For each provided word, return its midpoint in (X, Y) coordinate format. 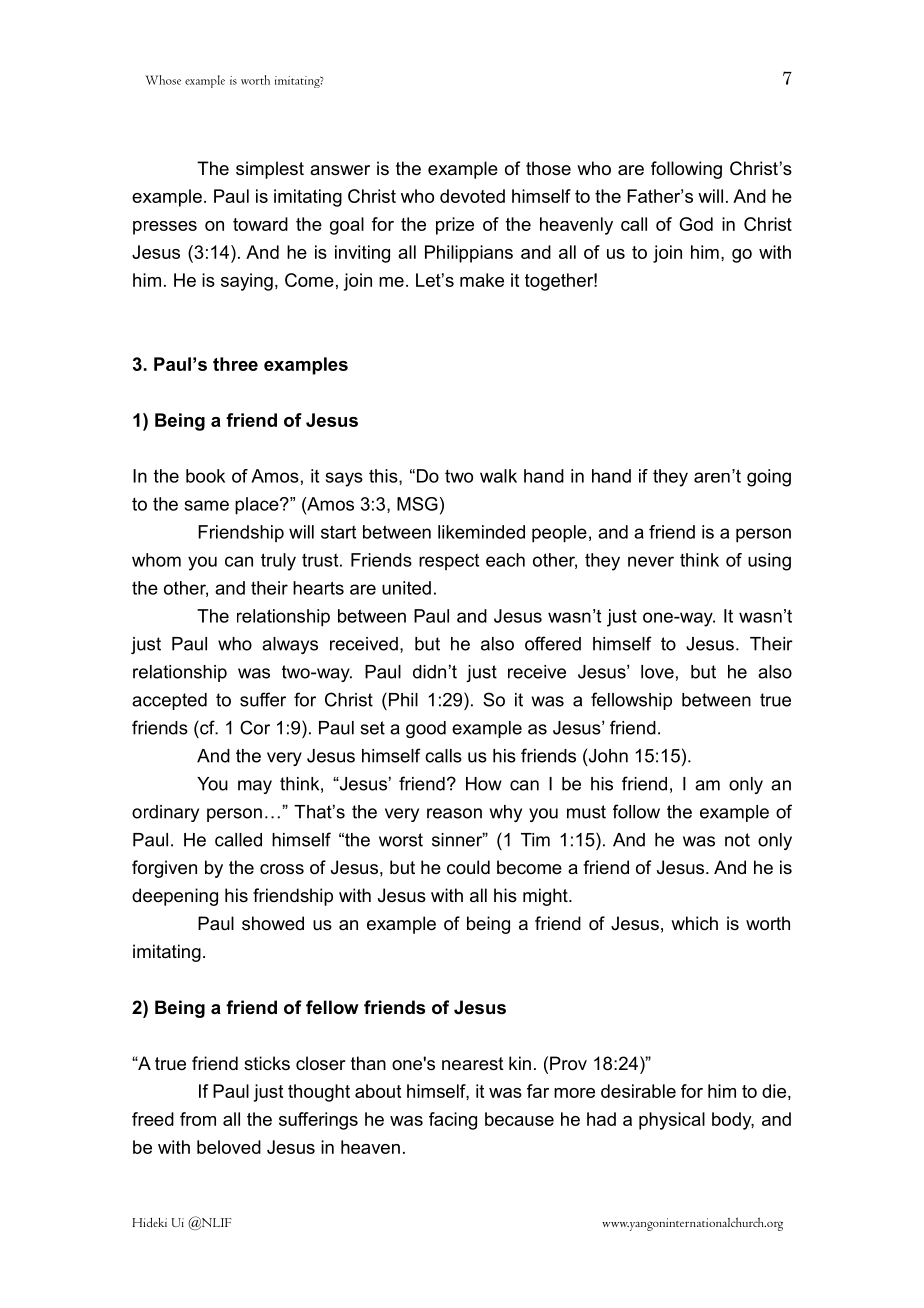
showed (273, 923)
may (255, 787)
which (694, 923)
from (198, 1119)
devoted (472, 196)
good (426, 729)
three (235, 364)
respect (449, 562)
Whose (163, 80)
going (769, 478)
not (737, 840)
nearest (473, 1064)
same (207, 505)
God (696, 224)
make (482, 280)
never (651, 561)
